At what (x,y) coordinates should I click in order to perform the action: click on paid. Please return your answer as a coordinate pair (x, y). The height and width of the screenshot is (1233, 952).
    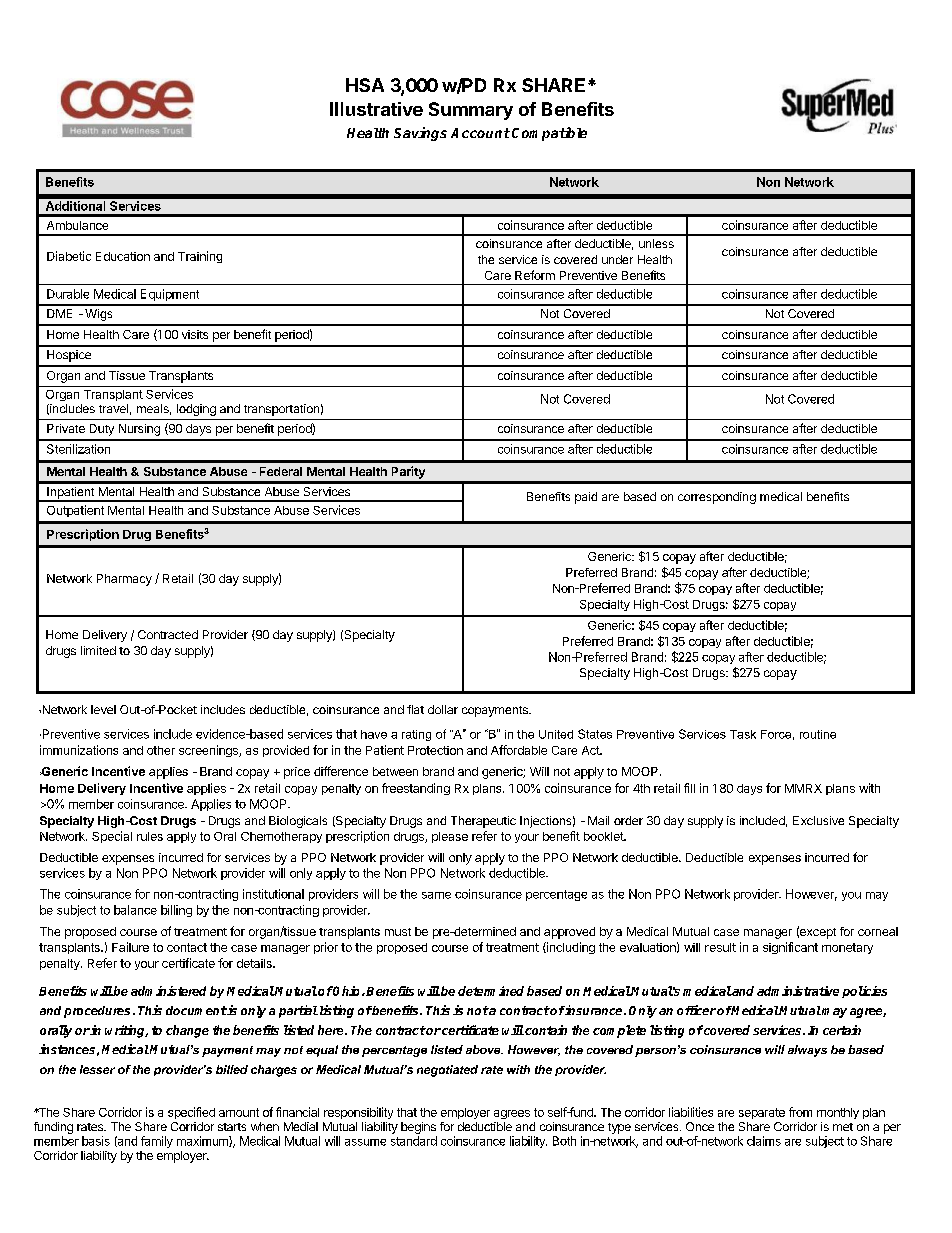
    Looking at the image, I should click on (586, 498).
